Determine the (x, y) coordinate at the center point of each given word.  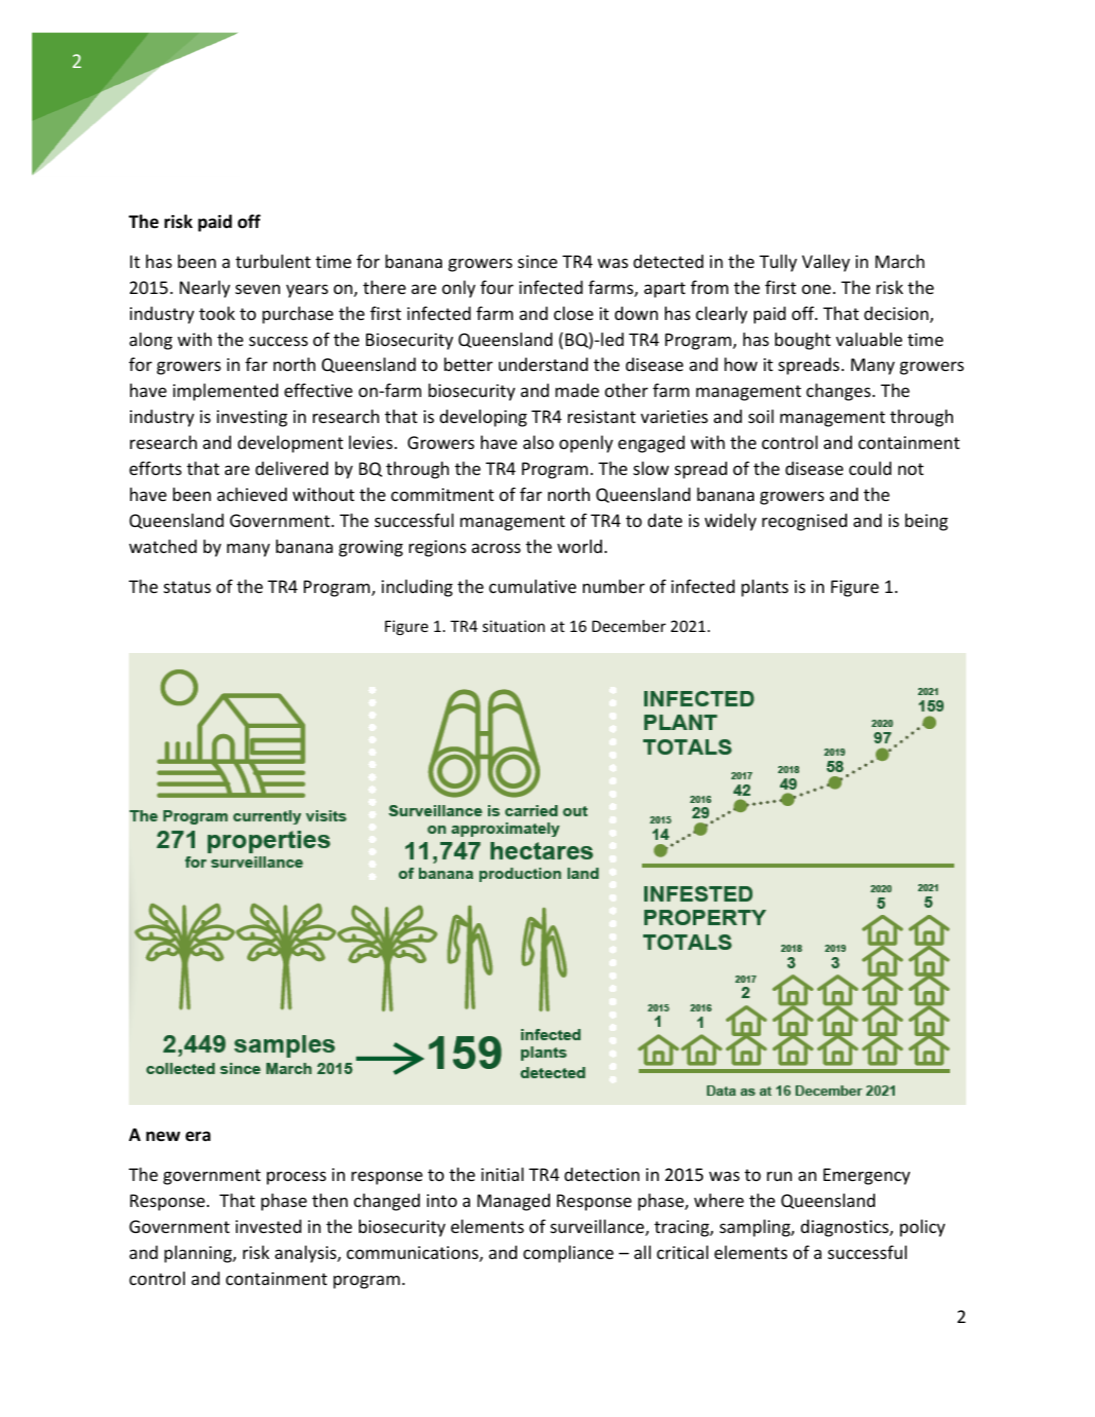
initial (502, 1174)
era (198, 1136)
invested (268, 1226)
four (497, 287)
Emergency (866, 1176)
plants (764, 588)
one (816, 289)
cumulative (532, 586)
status (187, 587)
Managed (513, 1202)
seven (257, 289)
